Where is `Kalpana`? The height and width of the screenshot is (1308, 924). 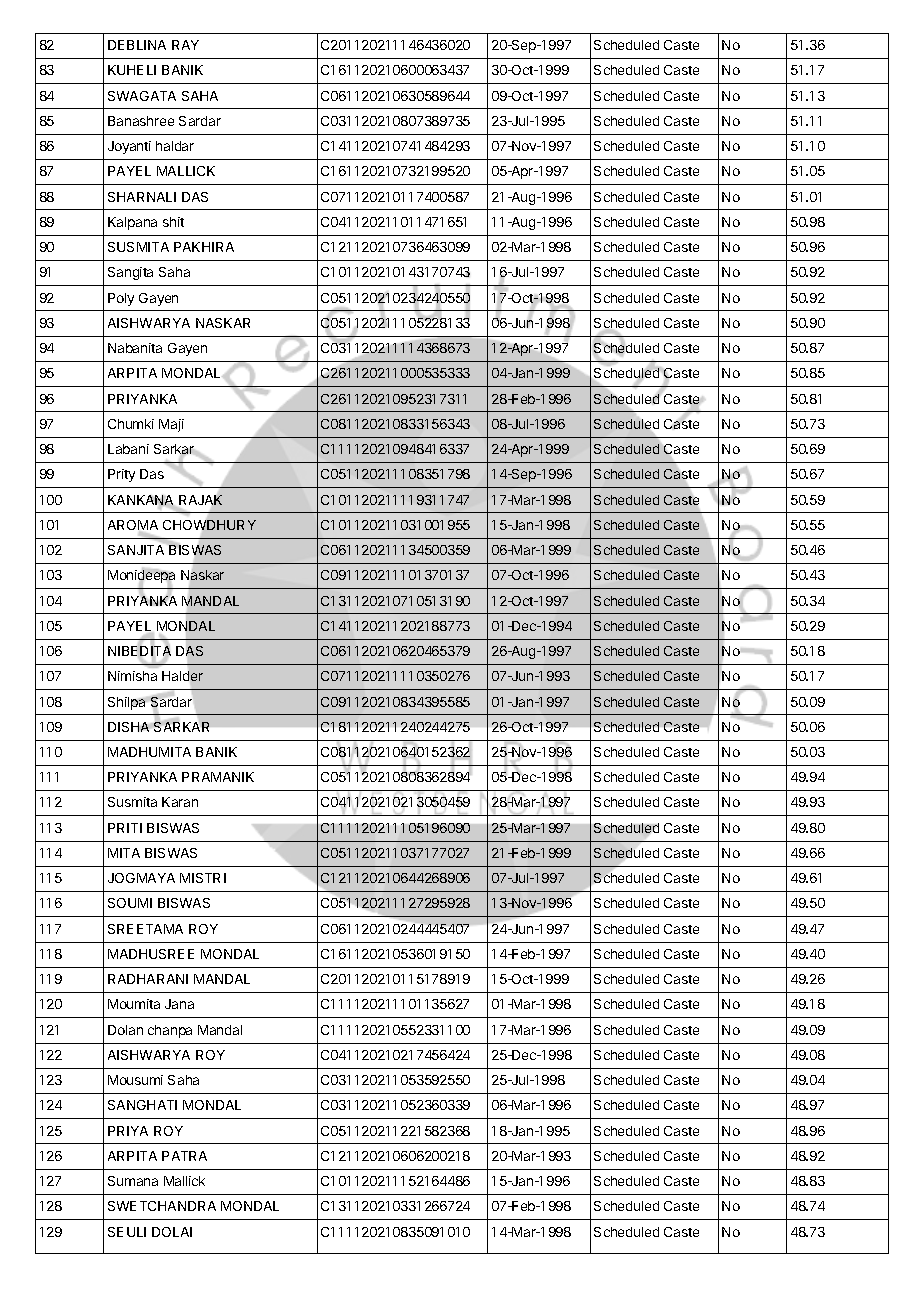 Kalpana is located at coordinates (132, 223).
